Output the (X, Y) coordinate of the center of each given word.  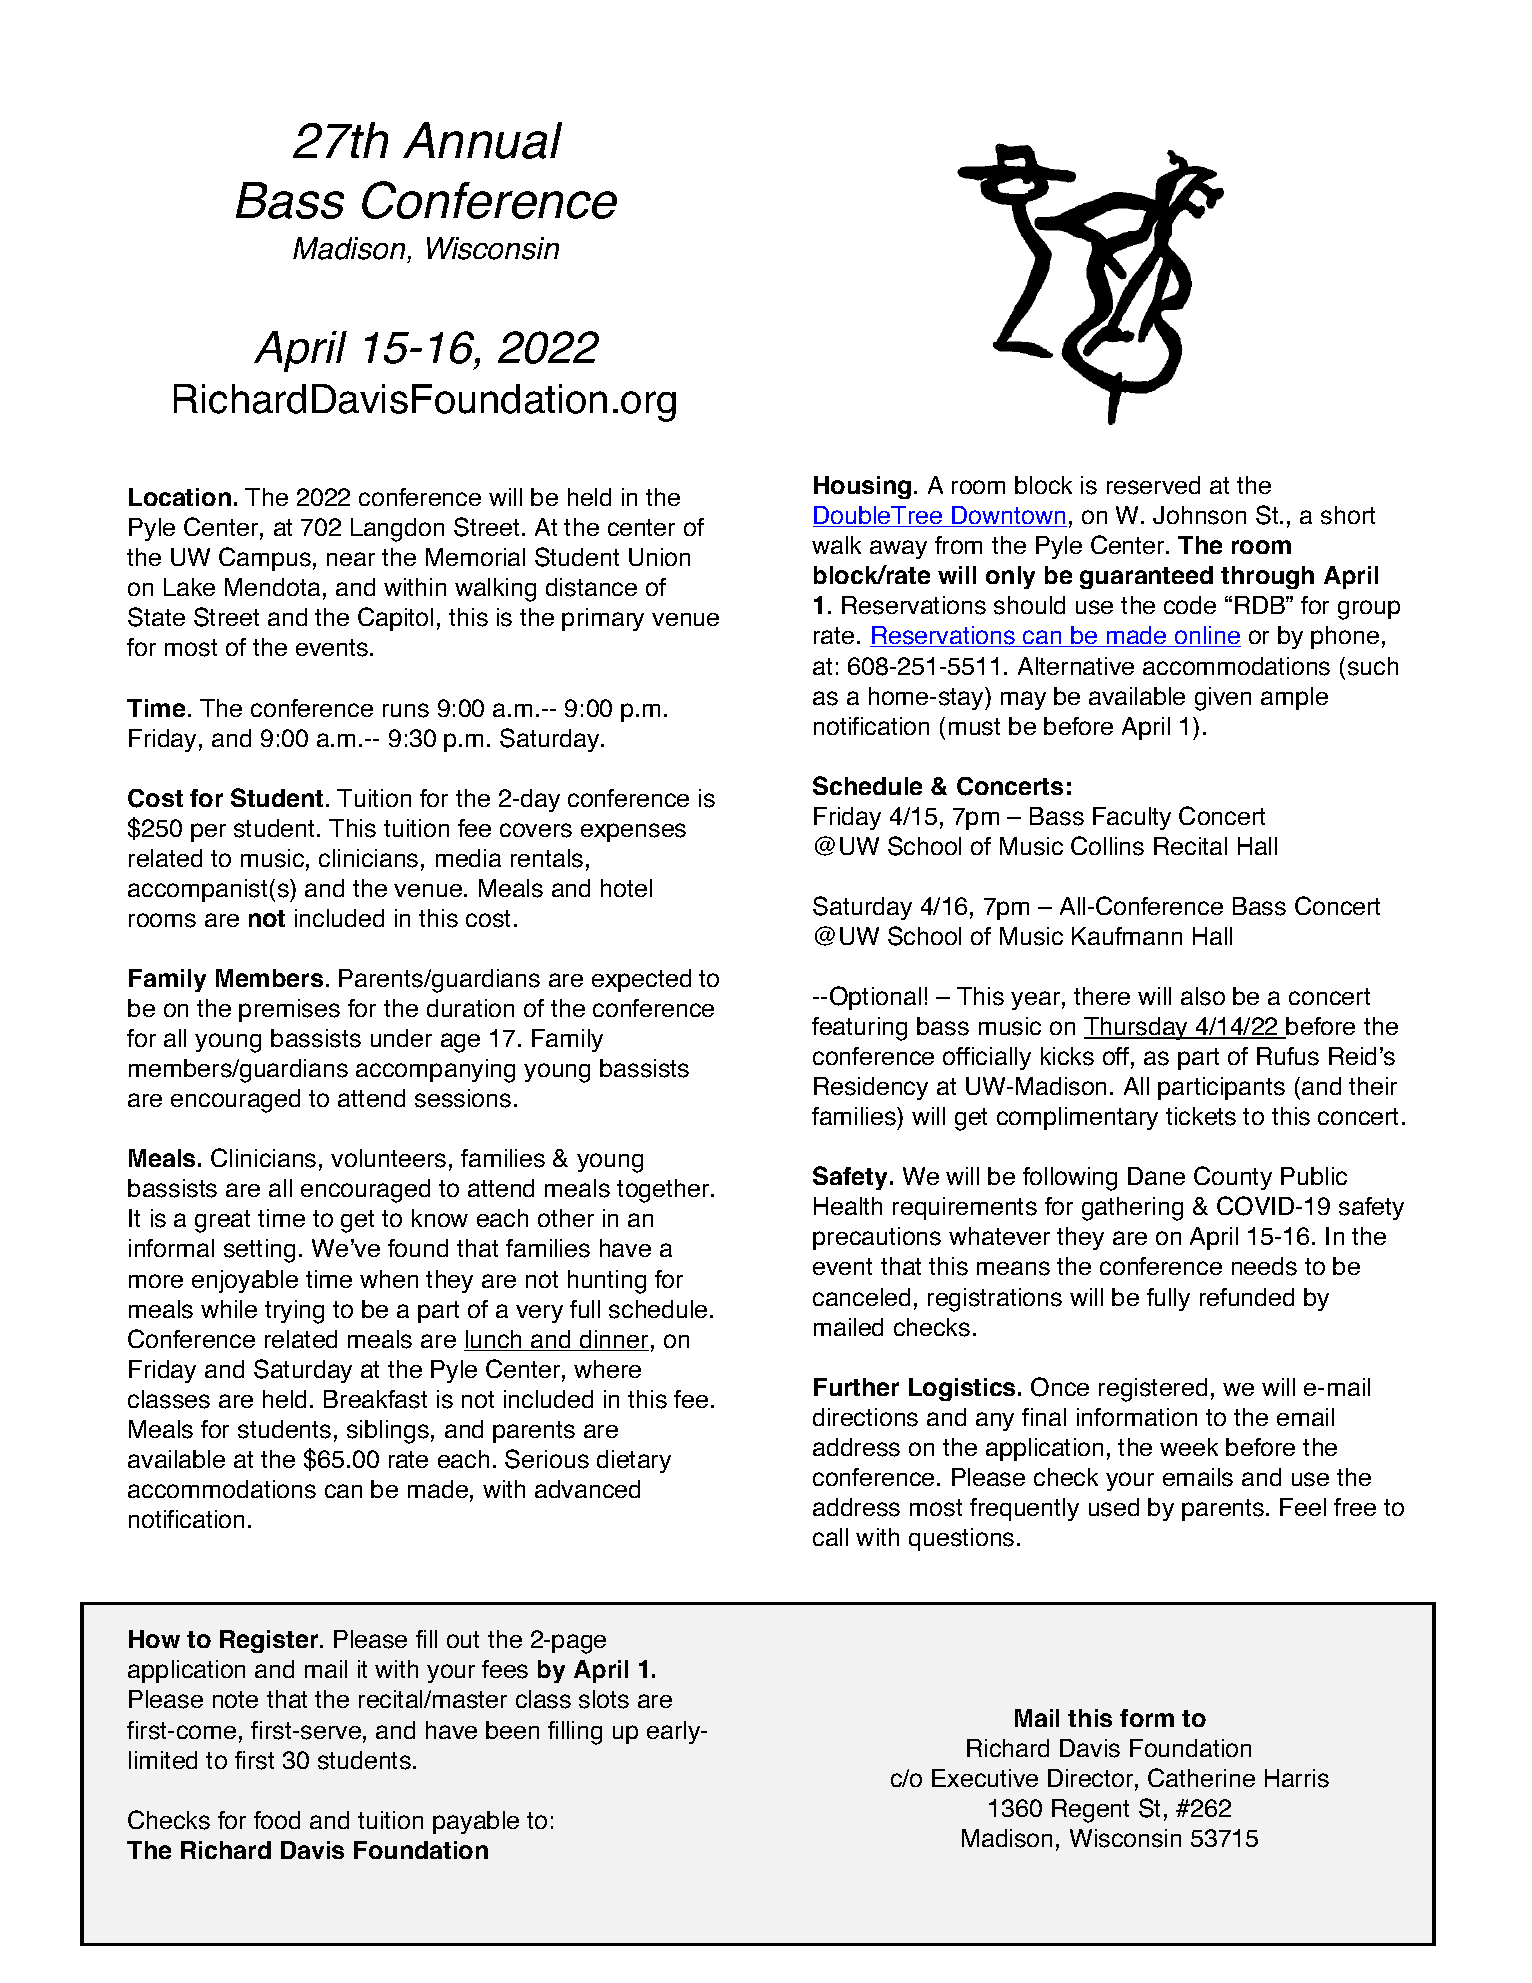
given (1223, 699)
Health (848, 1206)
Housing (862, 487)
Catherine (1201, 1777)
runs (406, 710)
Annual (482, 140)
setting (259, 1251)
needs (1264, 1266)
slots (604, 1699)
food (277, 1820)
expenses (633, 832)
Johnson (1199, 515)
